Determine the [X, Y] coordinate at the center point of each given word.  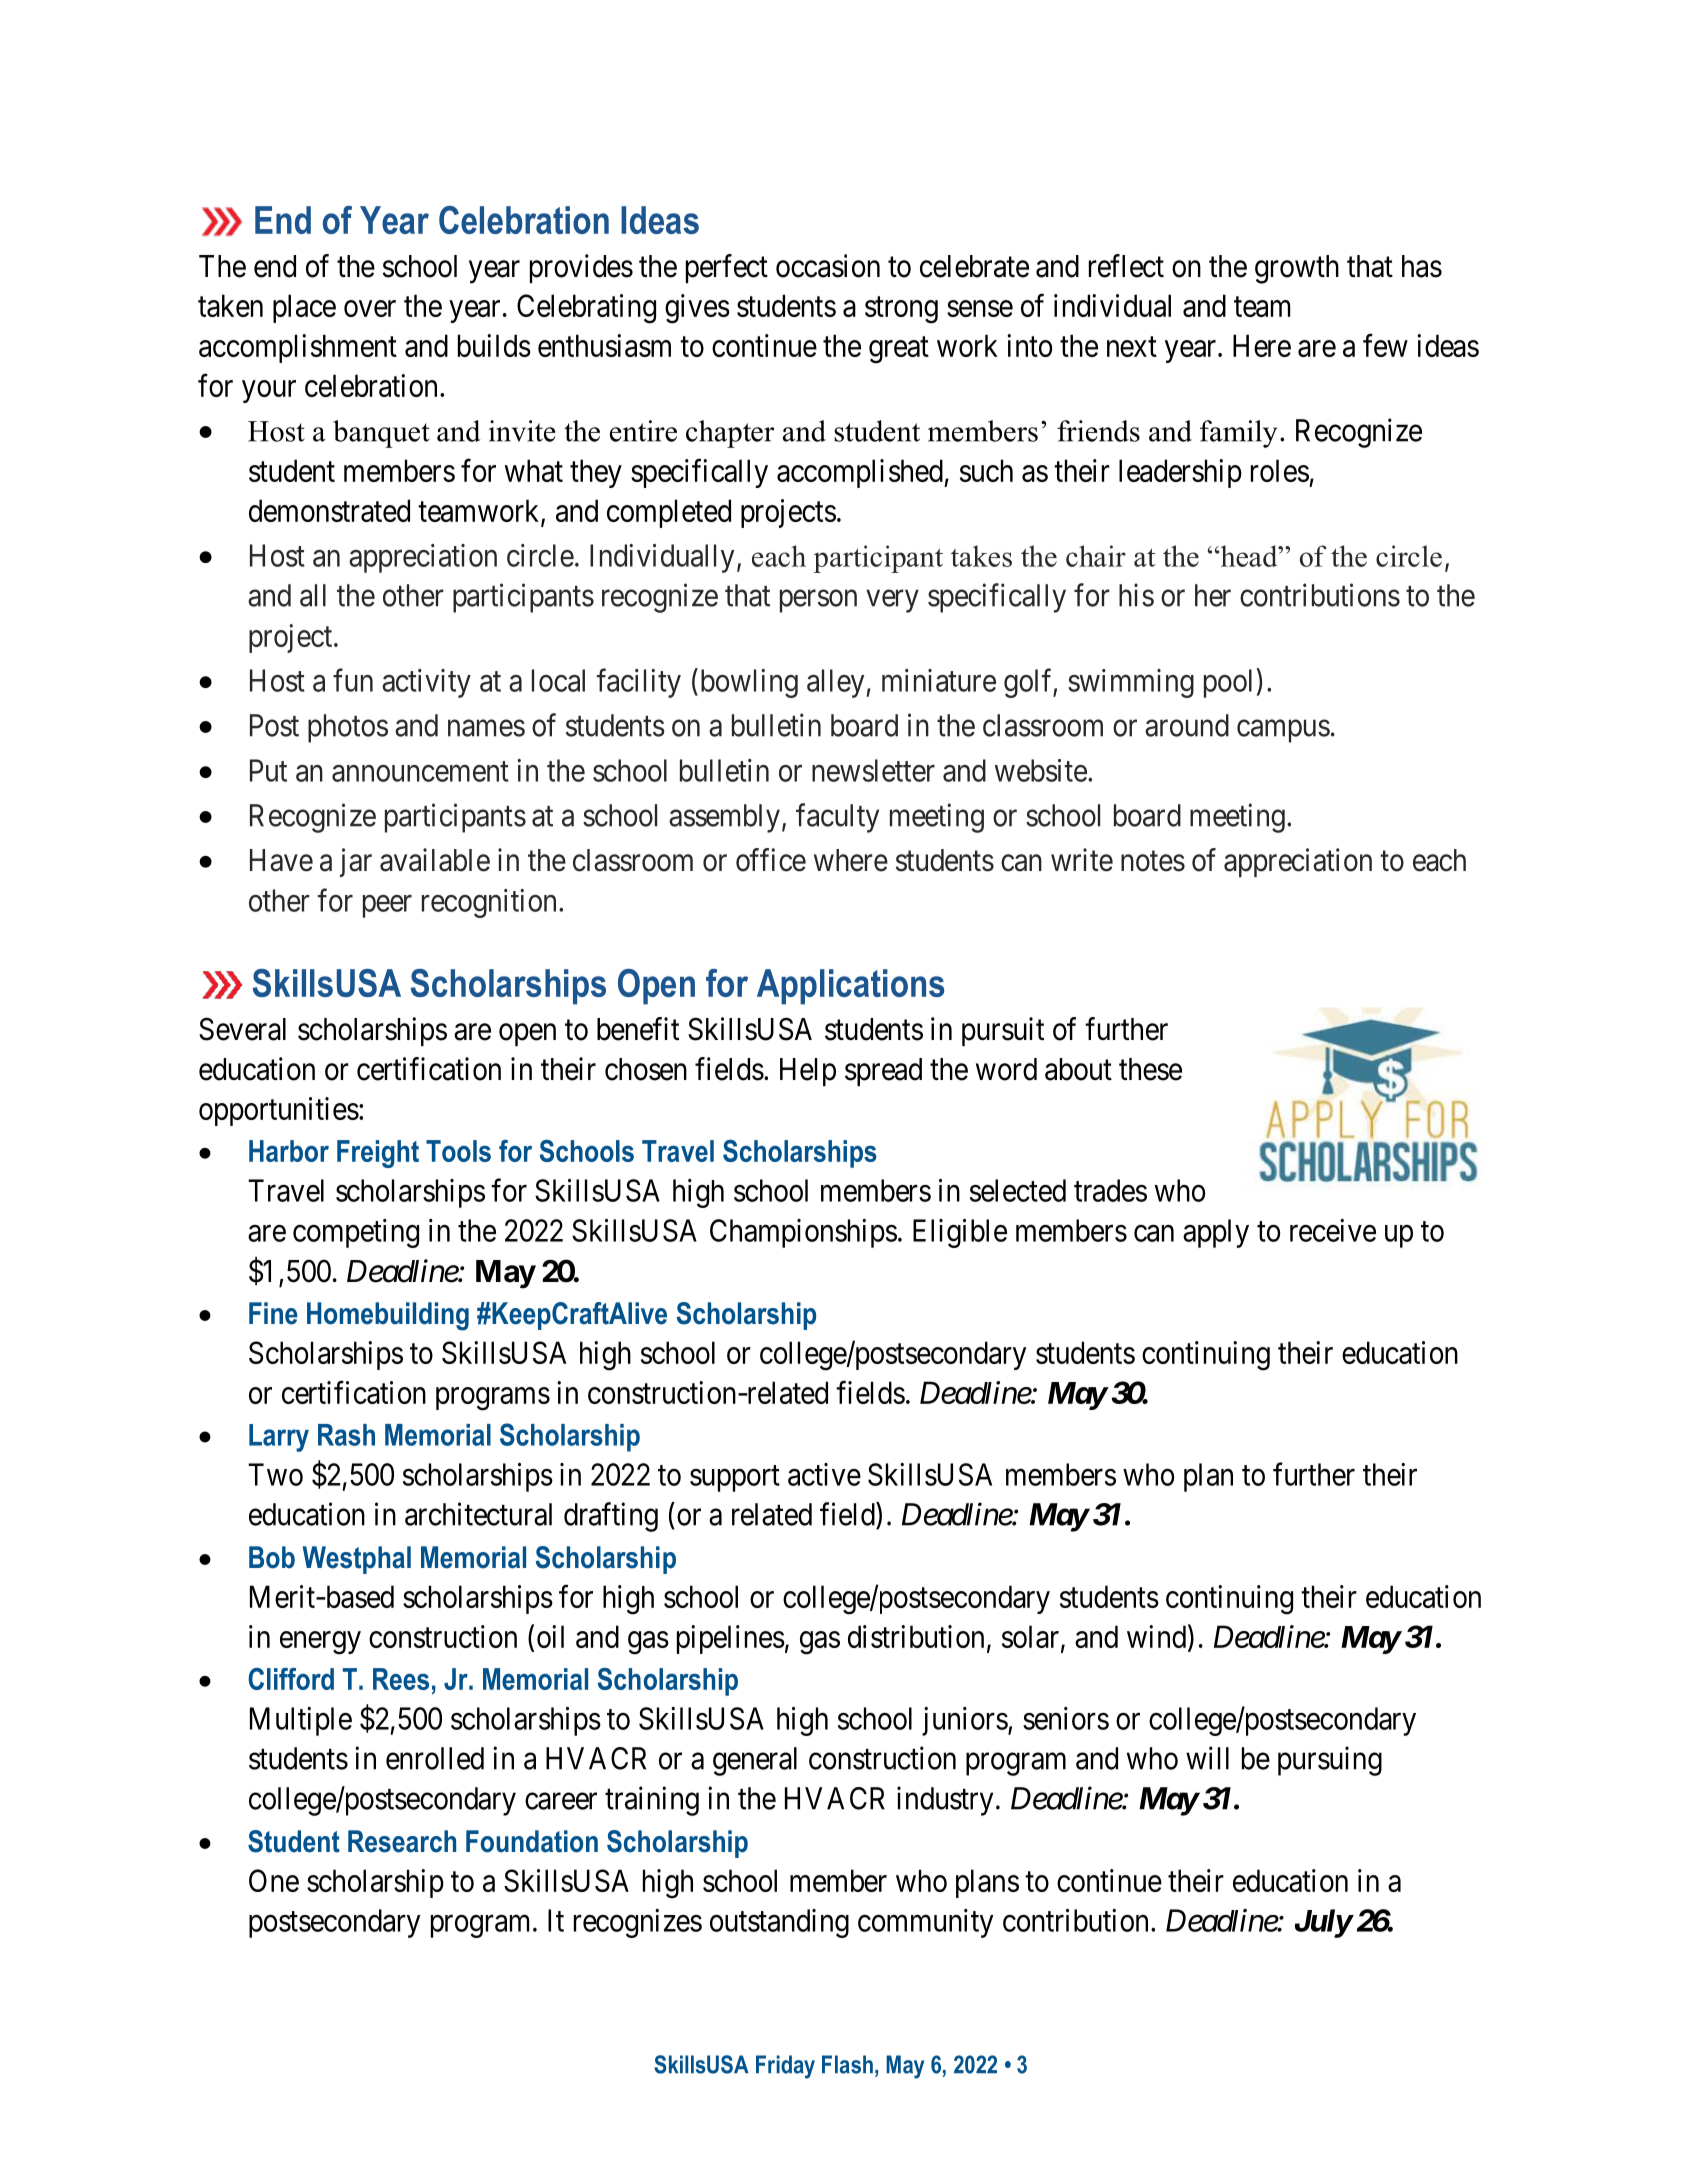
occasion [828, 266]
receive [1333, 1230]
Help [808, 1072]
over [370, 308]
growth [1297, 269]
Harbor [289, 1151]
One [274, 1880]
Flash [847, 2064]
